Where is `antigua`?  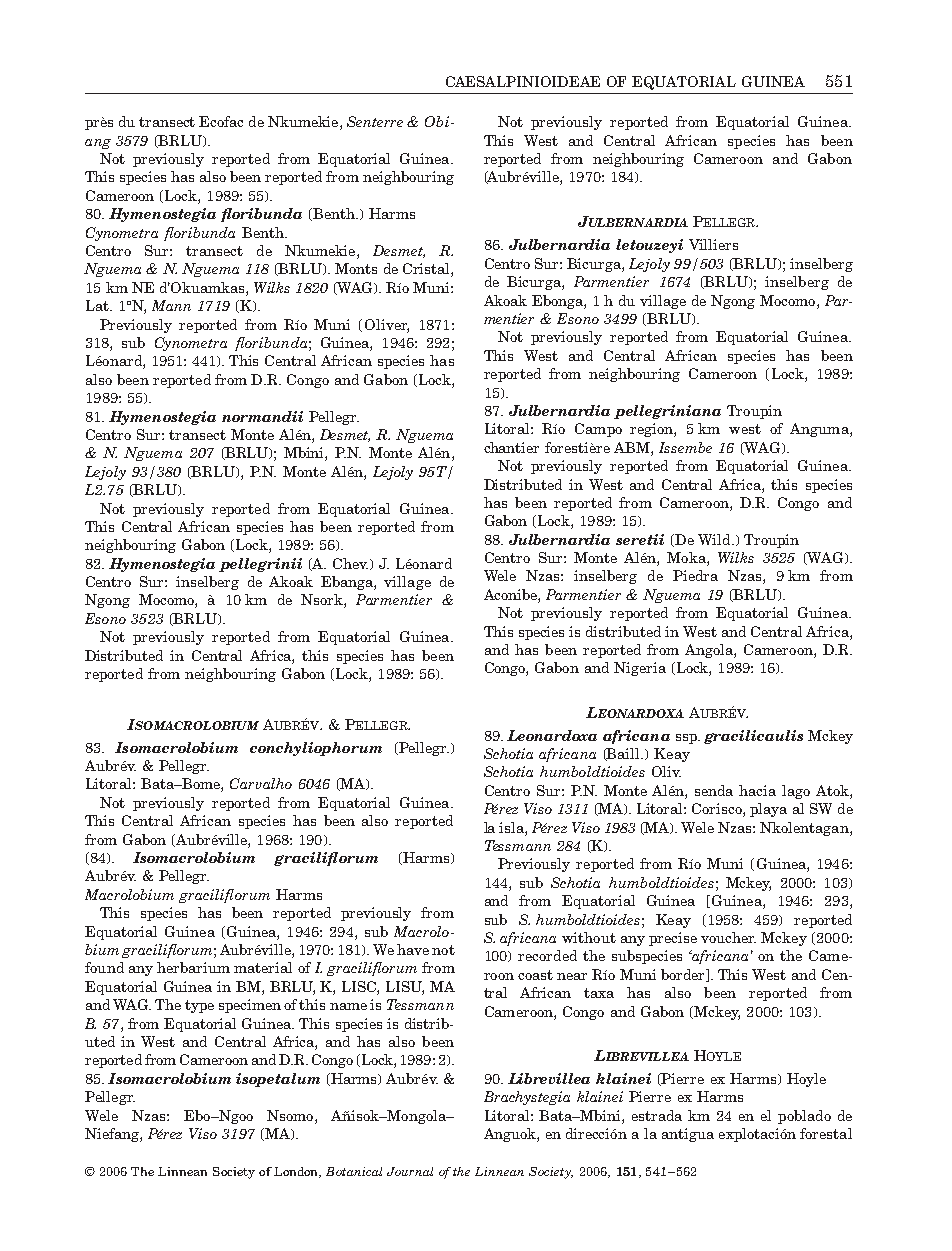
antigua is located at coordinates (688, 1135).
